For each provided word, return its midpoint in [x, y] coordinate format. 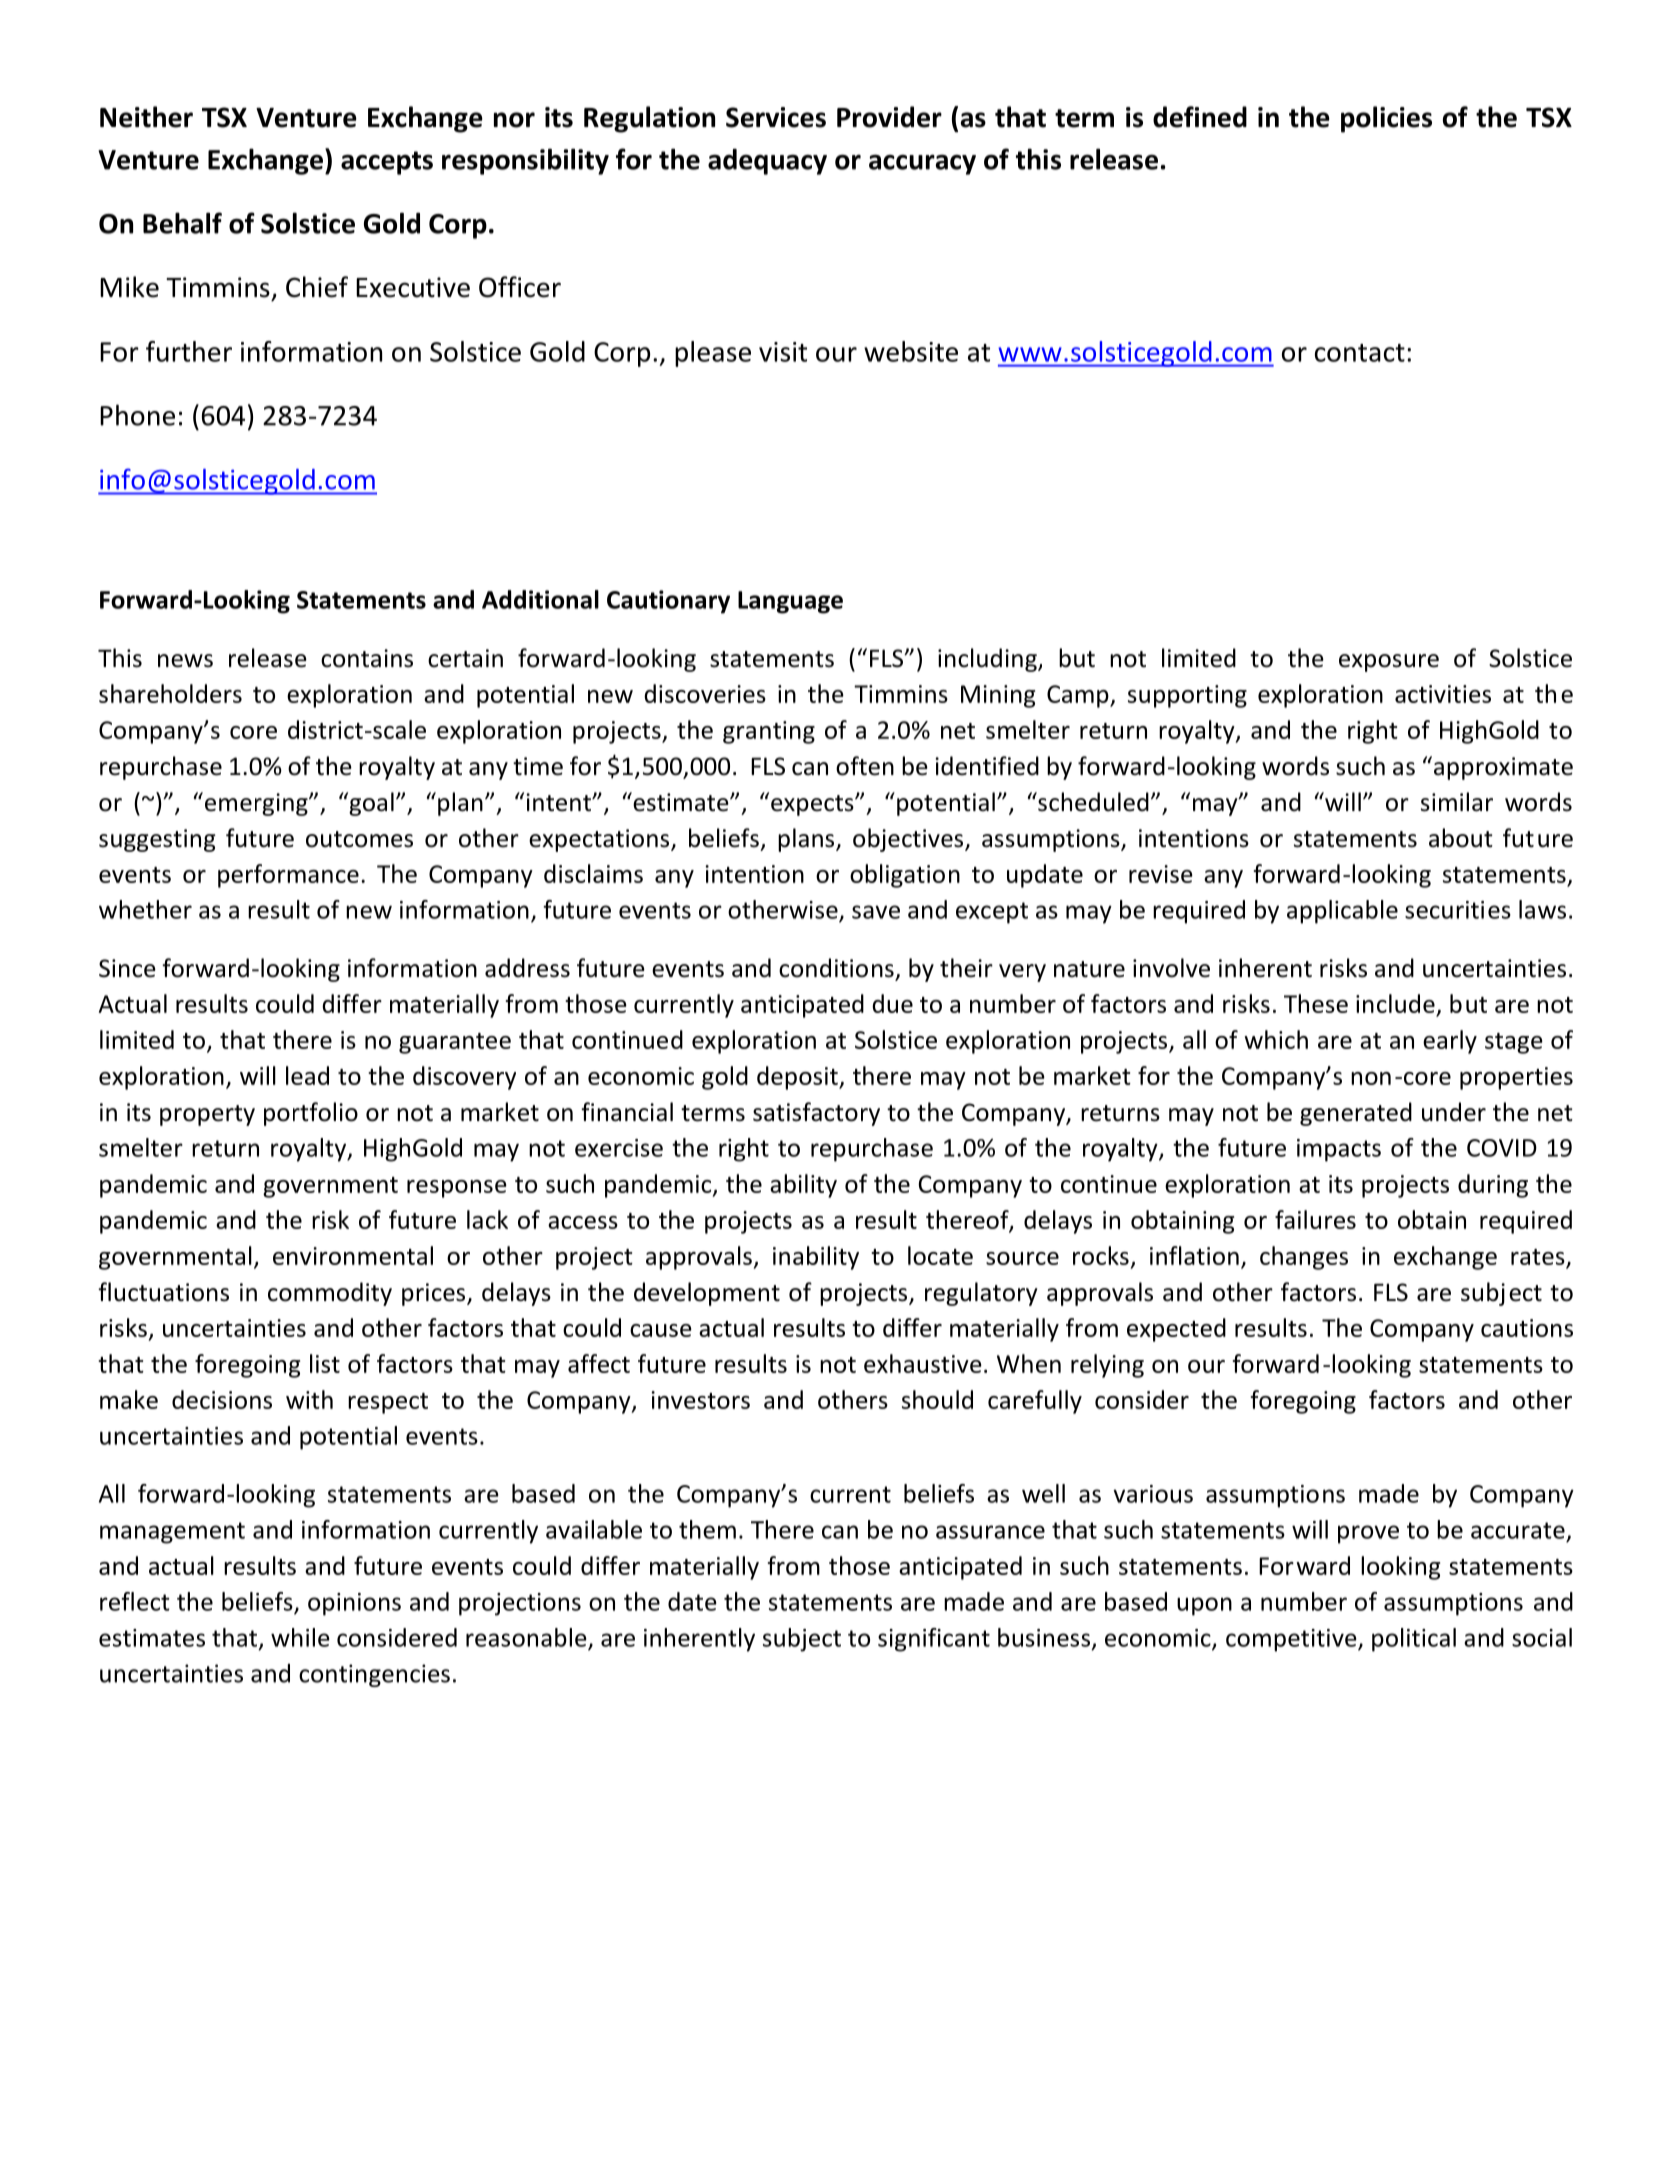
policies [1386, 119]
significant [934, 1640]
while [300, 1637]
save [876, 912]
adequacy [767, 161]
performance [288, 876]
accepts [387, 163]
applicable [1342, 912]
